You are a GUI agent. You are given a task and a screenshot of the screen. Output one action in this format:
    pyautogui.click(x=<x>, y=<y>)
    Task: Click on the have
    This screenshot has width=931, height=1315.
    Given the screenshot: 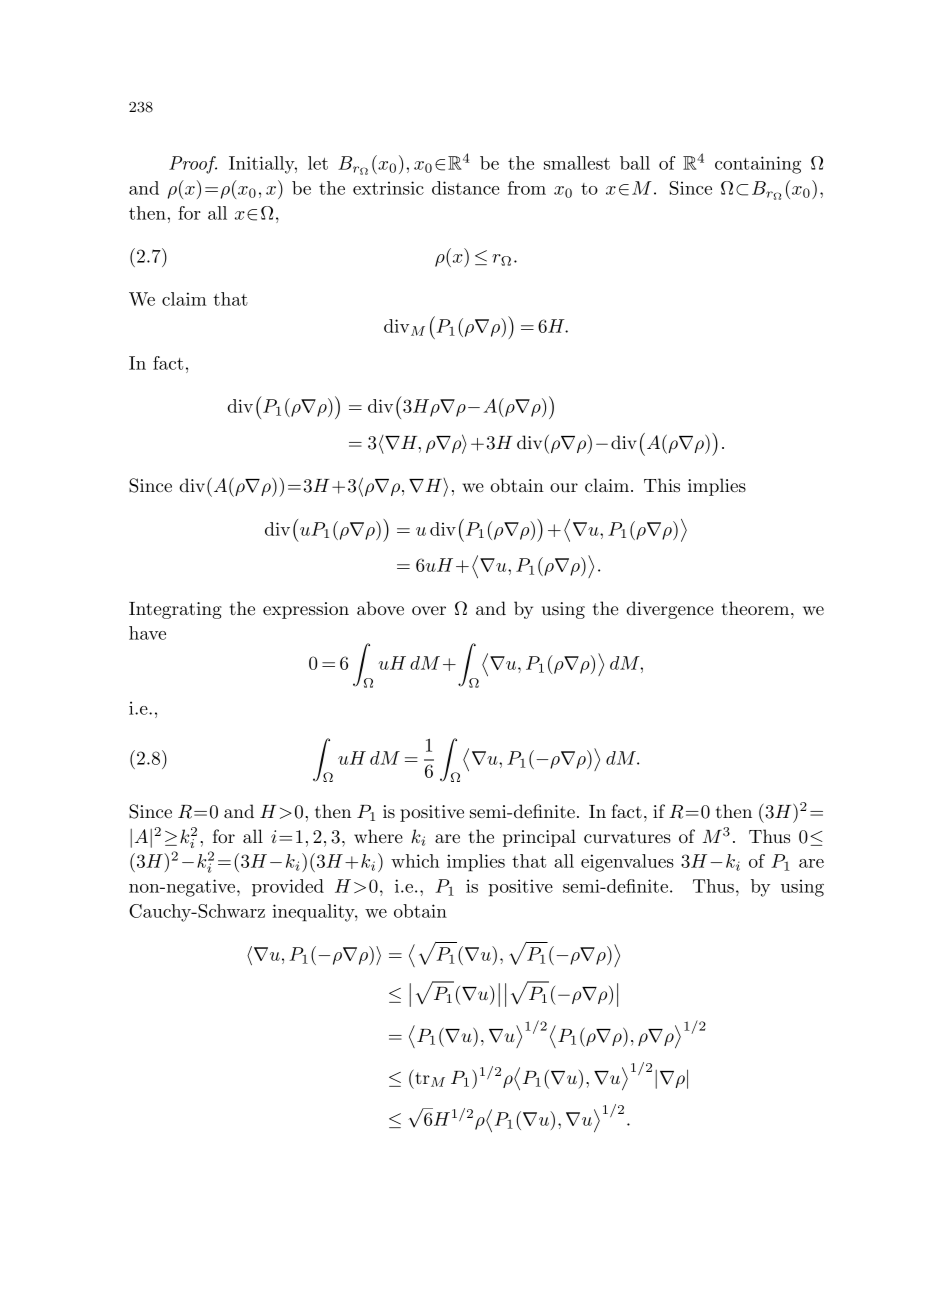 What is the action you would take?
    pyautogui.click(x=147, y=633)
